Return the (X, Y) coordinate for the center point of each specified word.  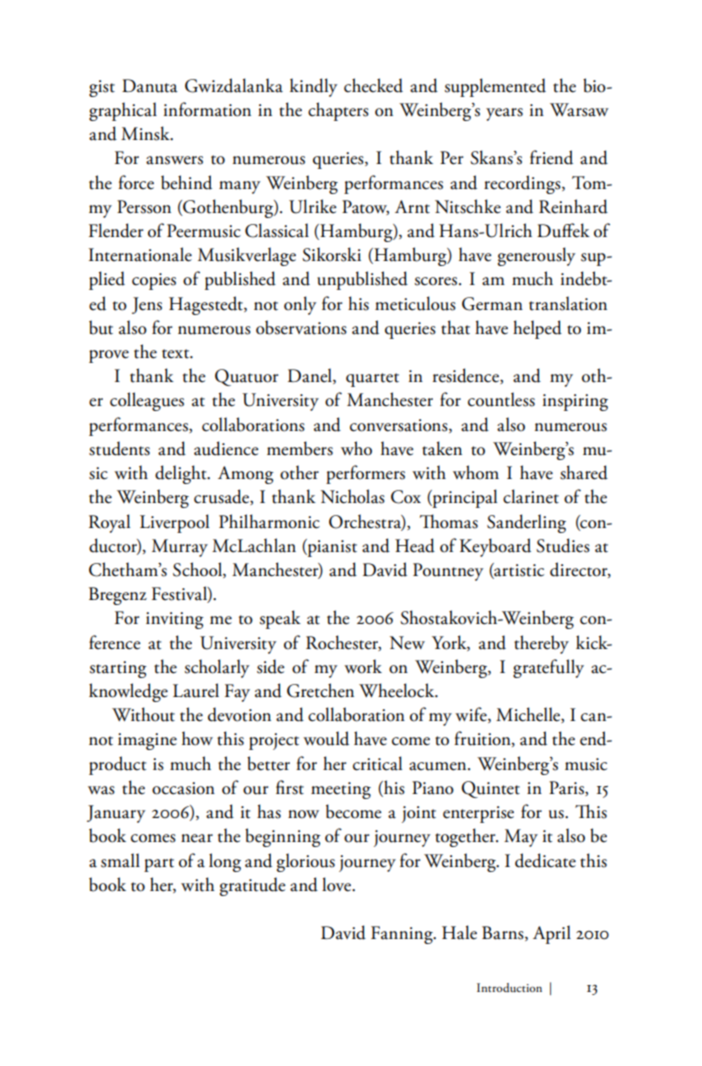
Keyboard (495, 547)
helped (537, 329)
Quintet (490, 789)
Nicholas (353, 496)
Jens (147, 305)
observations (301, 327)
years (504, 114)
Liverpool (174, 523)
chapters (338, 111)
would (326, 738)
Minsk (146, 133)
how (197, 738)
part (159, 865)
